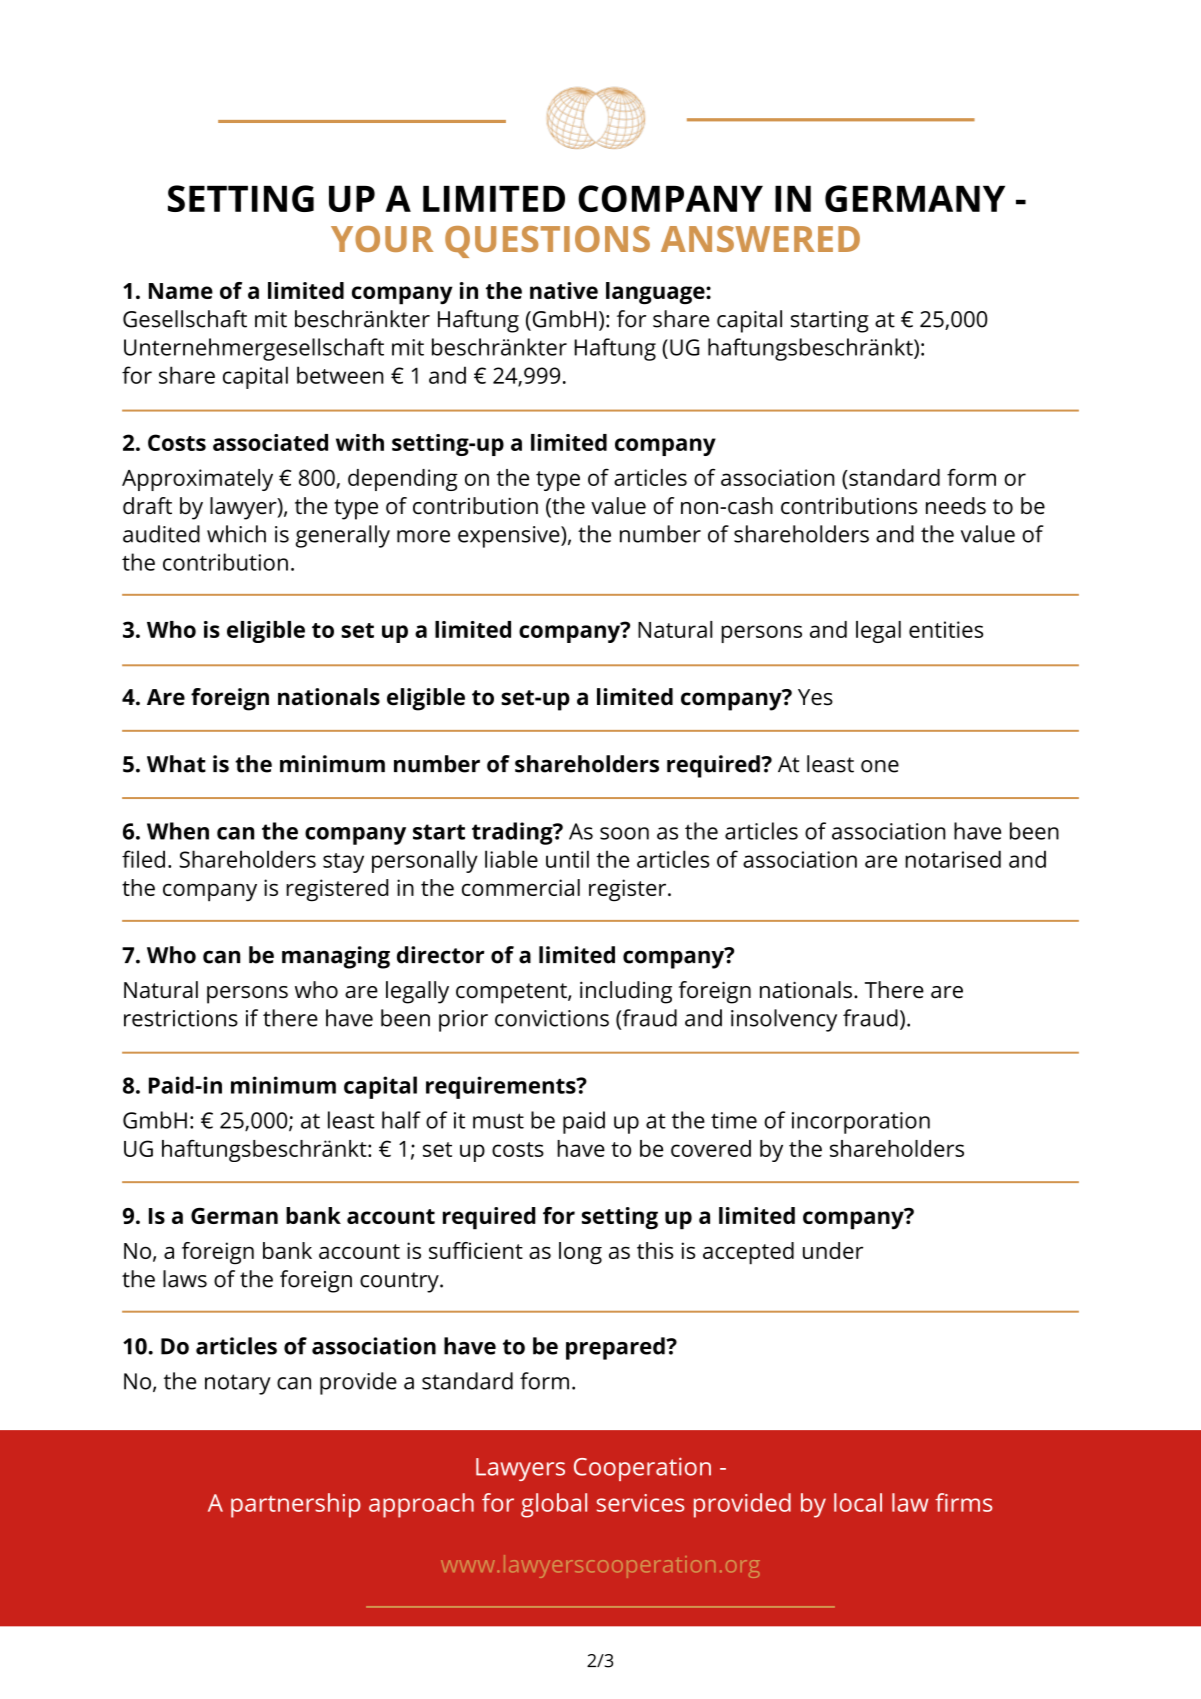 The height and width of the image is (1699, 1201). Describe the element at coordinates (502, 1087) in the image. I see `requirements` at that location.
